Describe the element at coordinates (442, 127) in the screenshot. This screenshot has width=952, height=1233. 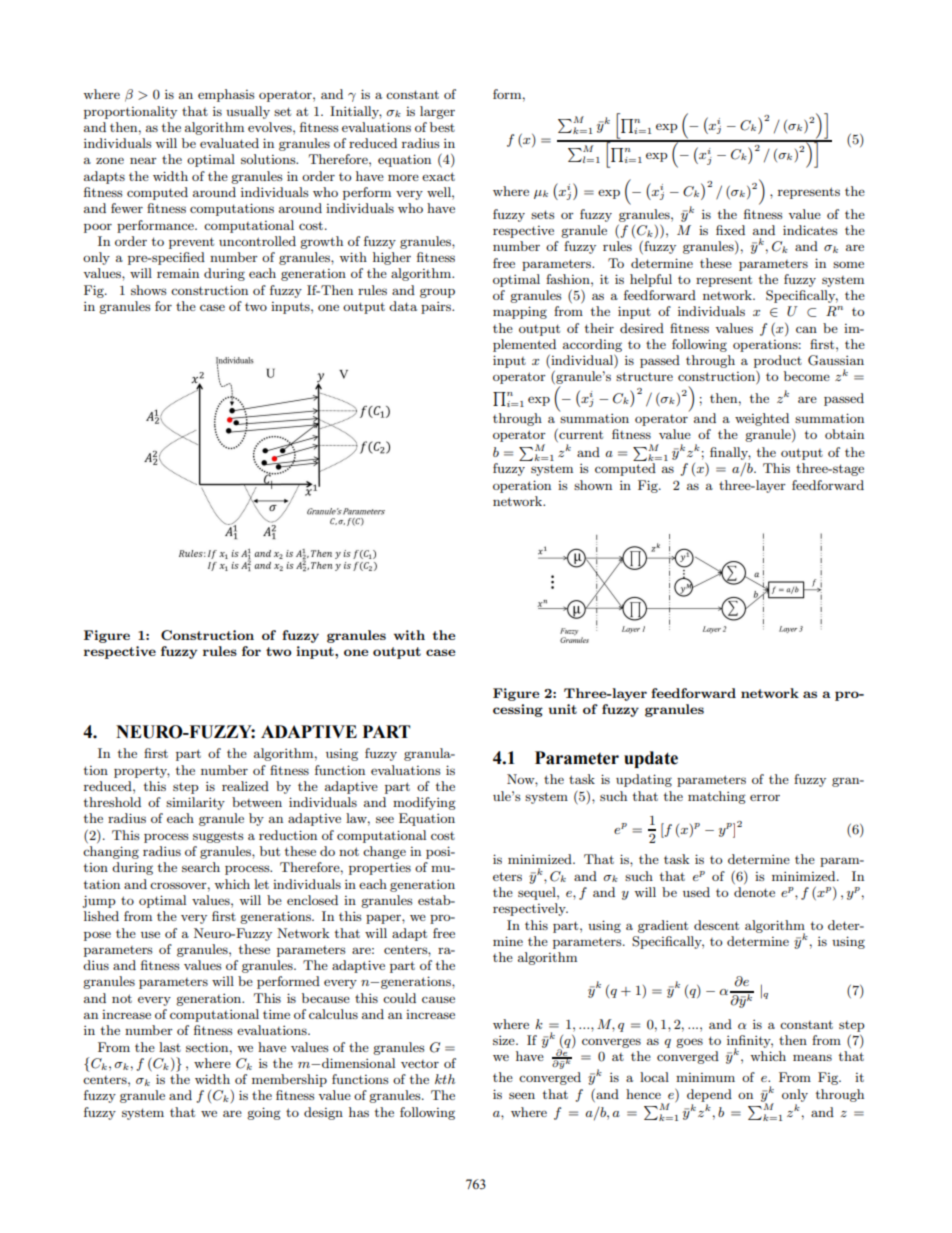
I see `best` at that location.
